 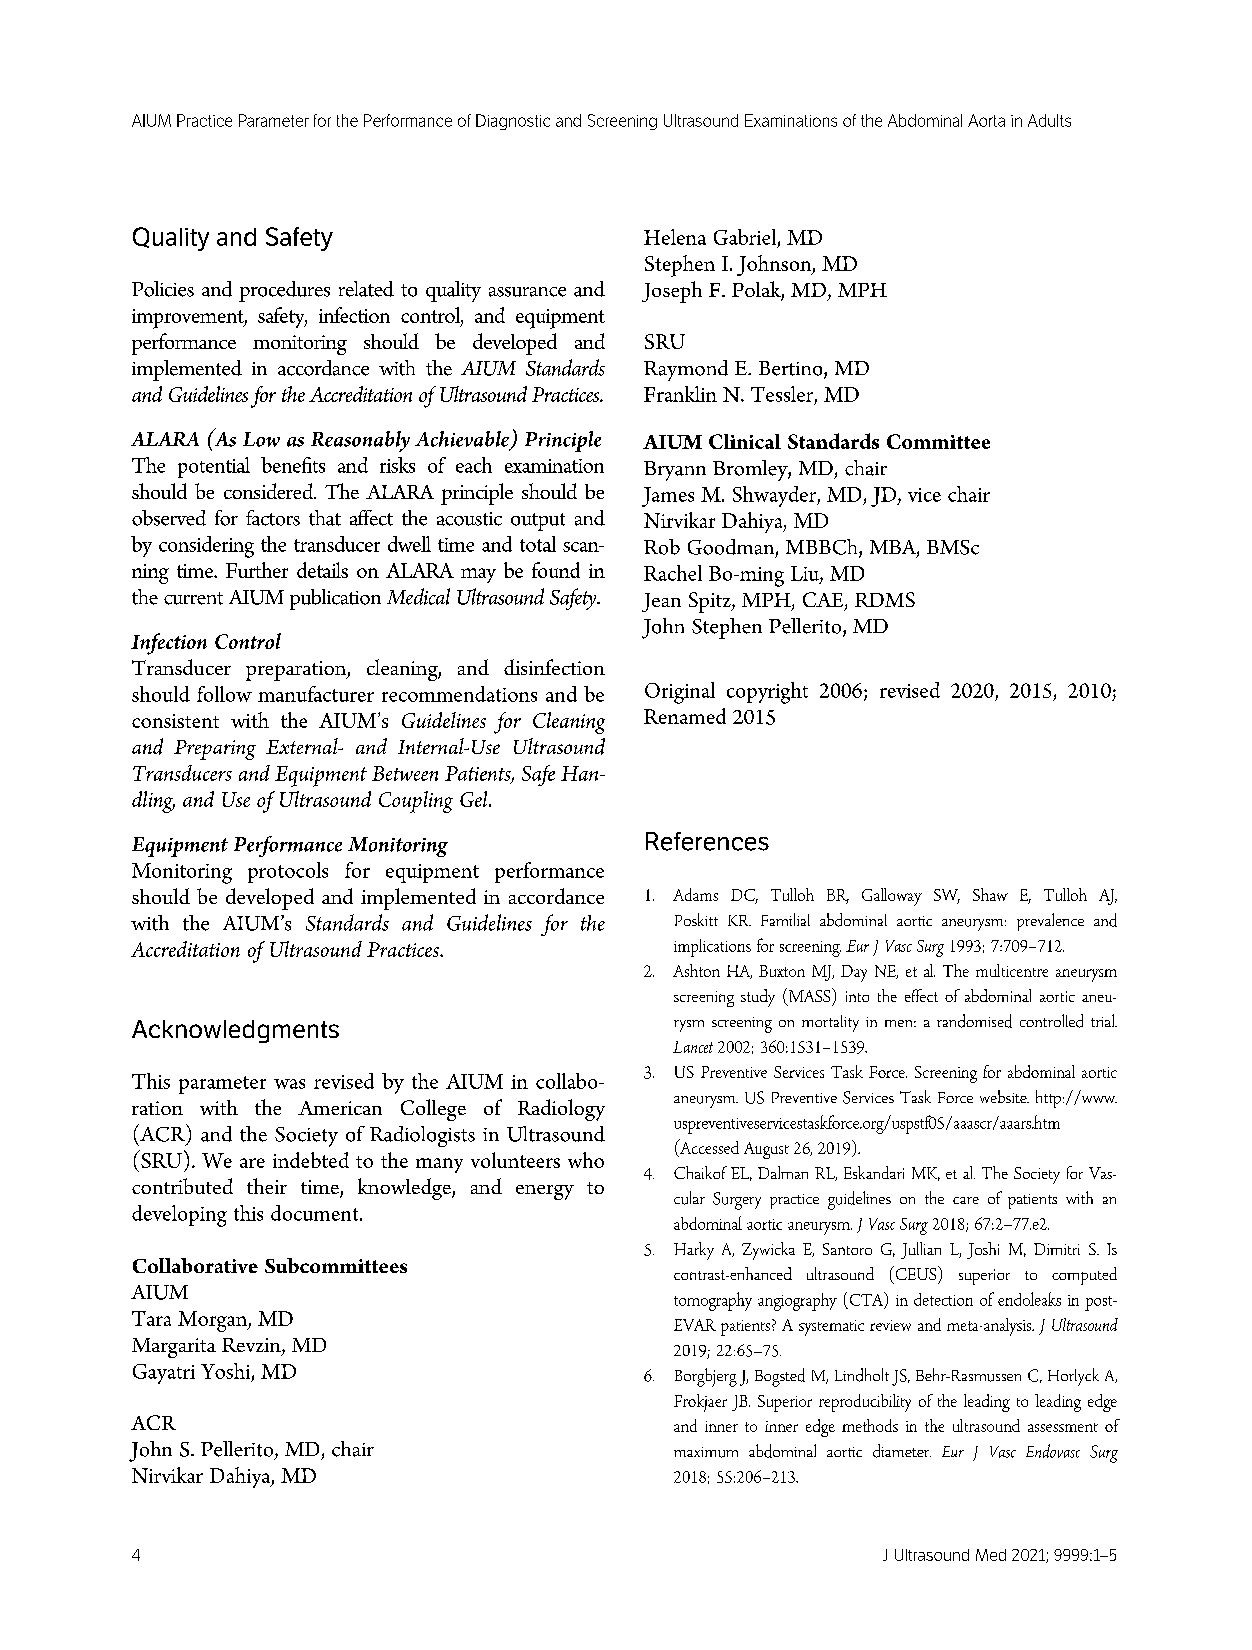 What do you see at coordinates (885, 599) in the document?
I see `RDMS` at bounding box center [885, 599].
